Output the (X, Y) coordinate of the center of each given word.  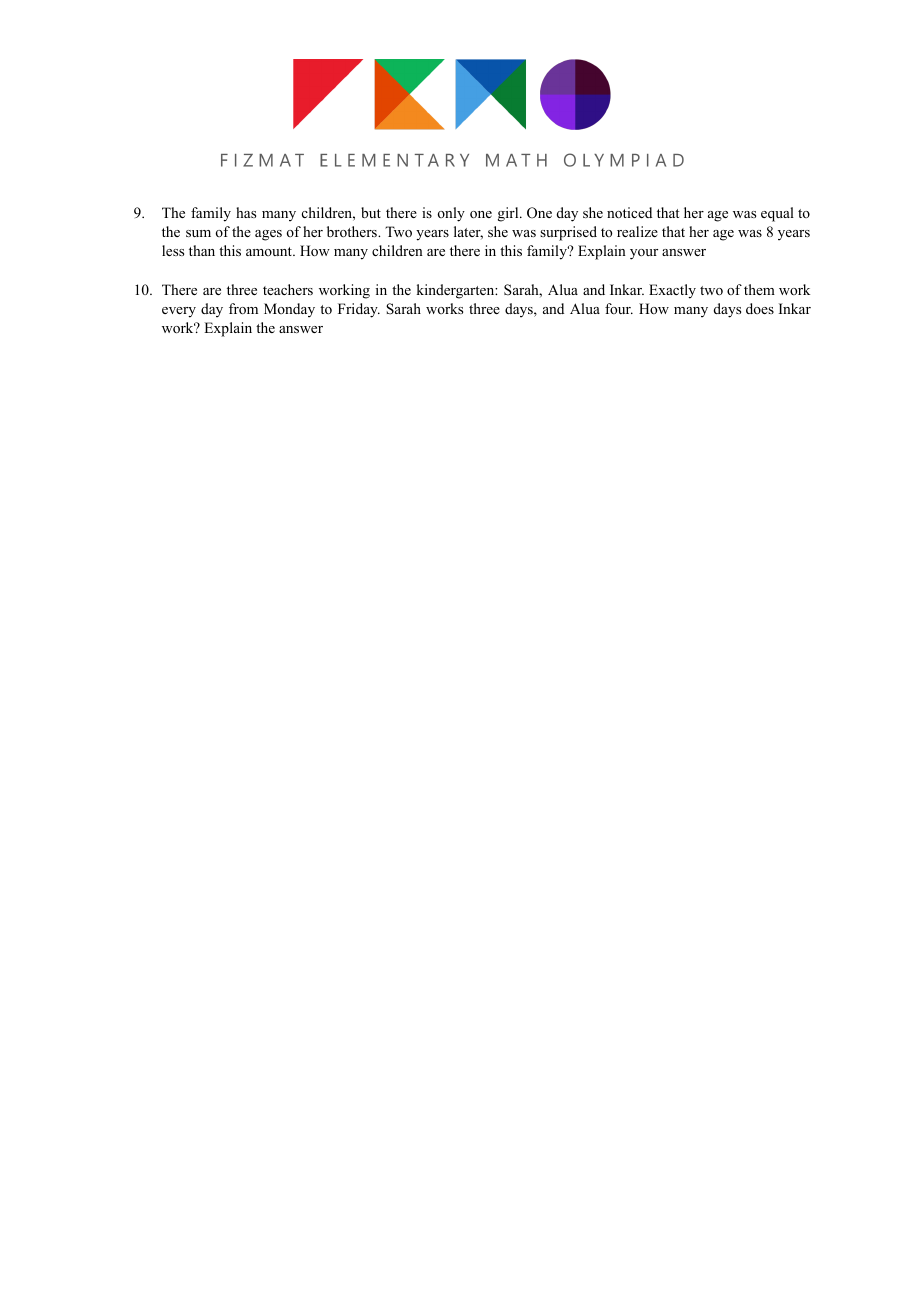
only (451, 214)
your (644, 254)
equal (777, 214)
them (759, 289)
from (243, 308)
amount (270, 251)
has (246, 212)
